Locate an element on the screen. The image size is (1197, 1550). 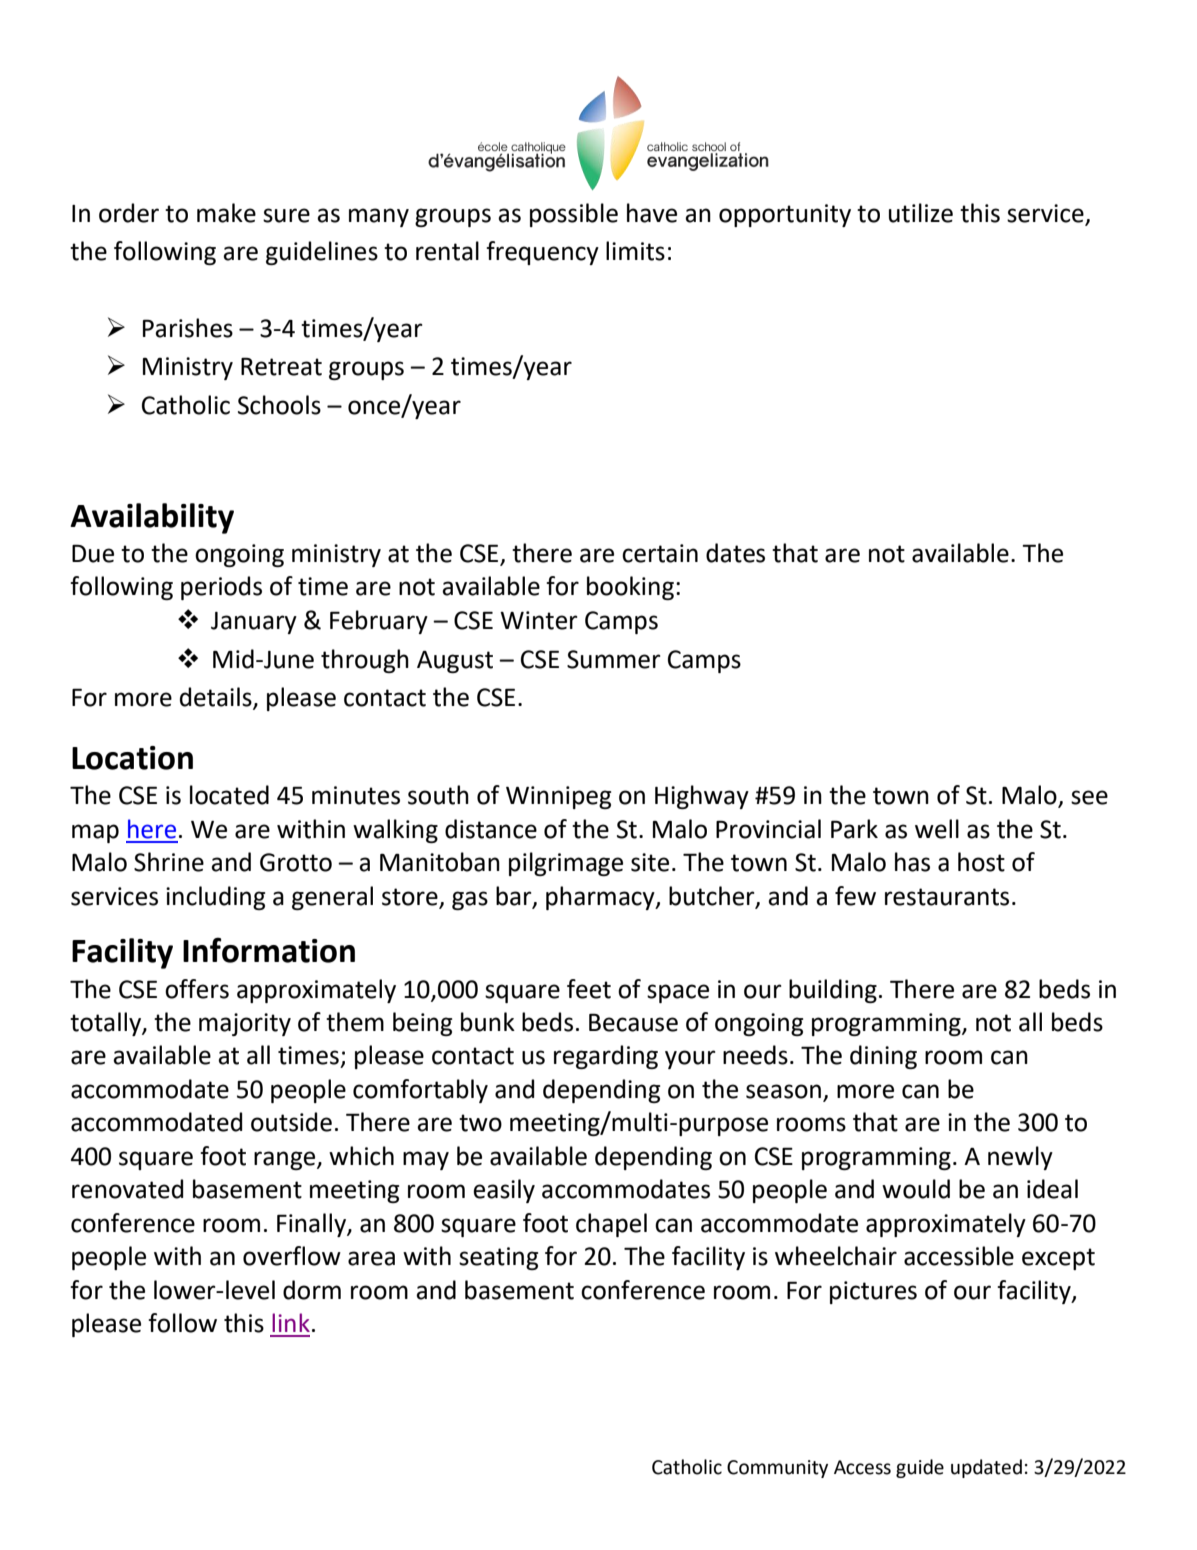
limits is located at coordinates (635, 251).
